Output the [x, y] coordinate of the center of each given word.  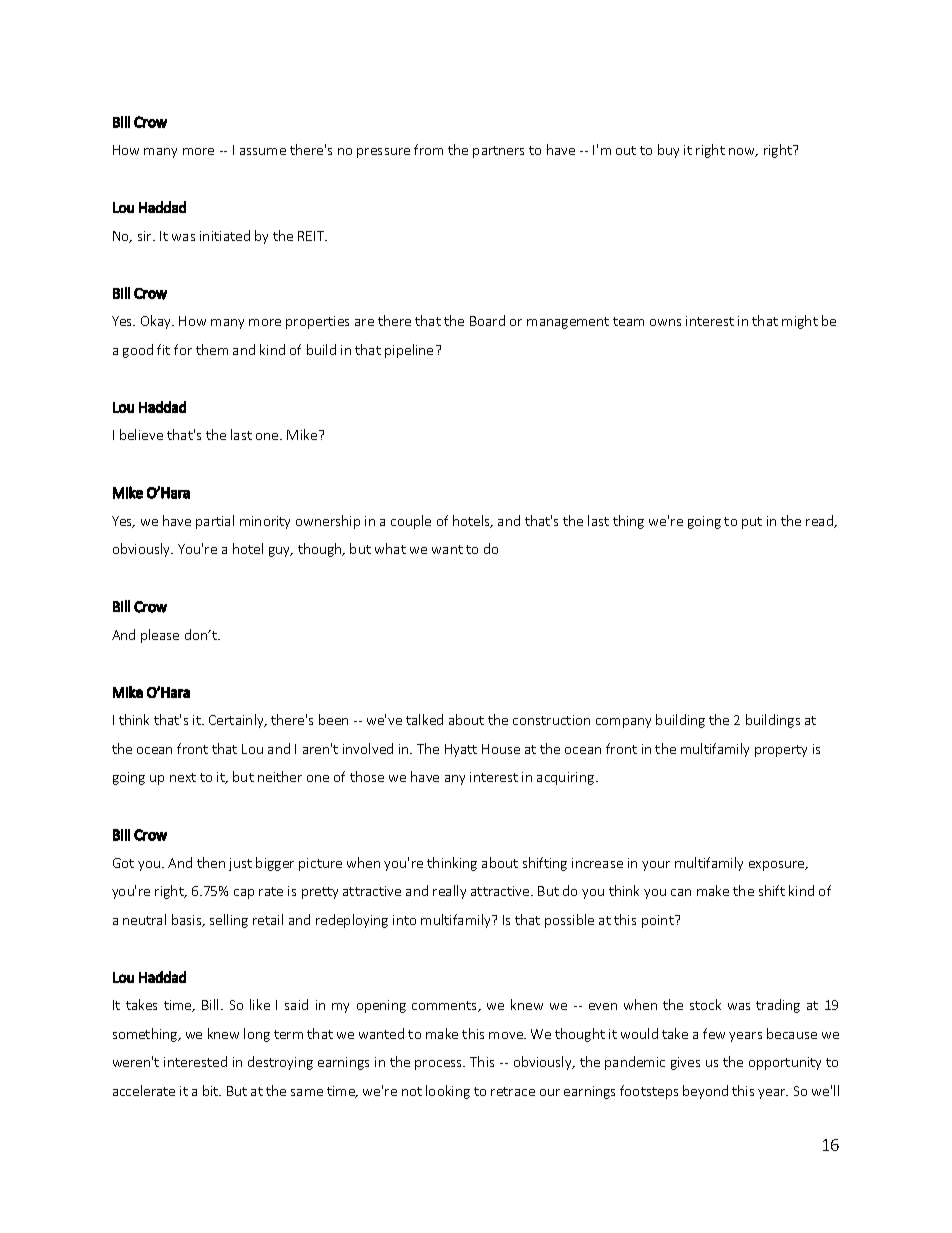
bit [212, 1090]
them [212, 349]
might [800, 322]
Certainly [237, 721]
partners [498, 152]
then [211, 862]
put [752, 523]
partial [215, 522]
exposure [778, 866]
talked [424, 719]
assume [263, 151]
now [743, 152]
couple [411, 522]
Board [487, 320]
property [781, 751]
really [449, 892]
